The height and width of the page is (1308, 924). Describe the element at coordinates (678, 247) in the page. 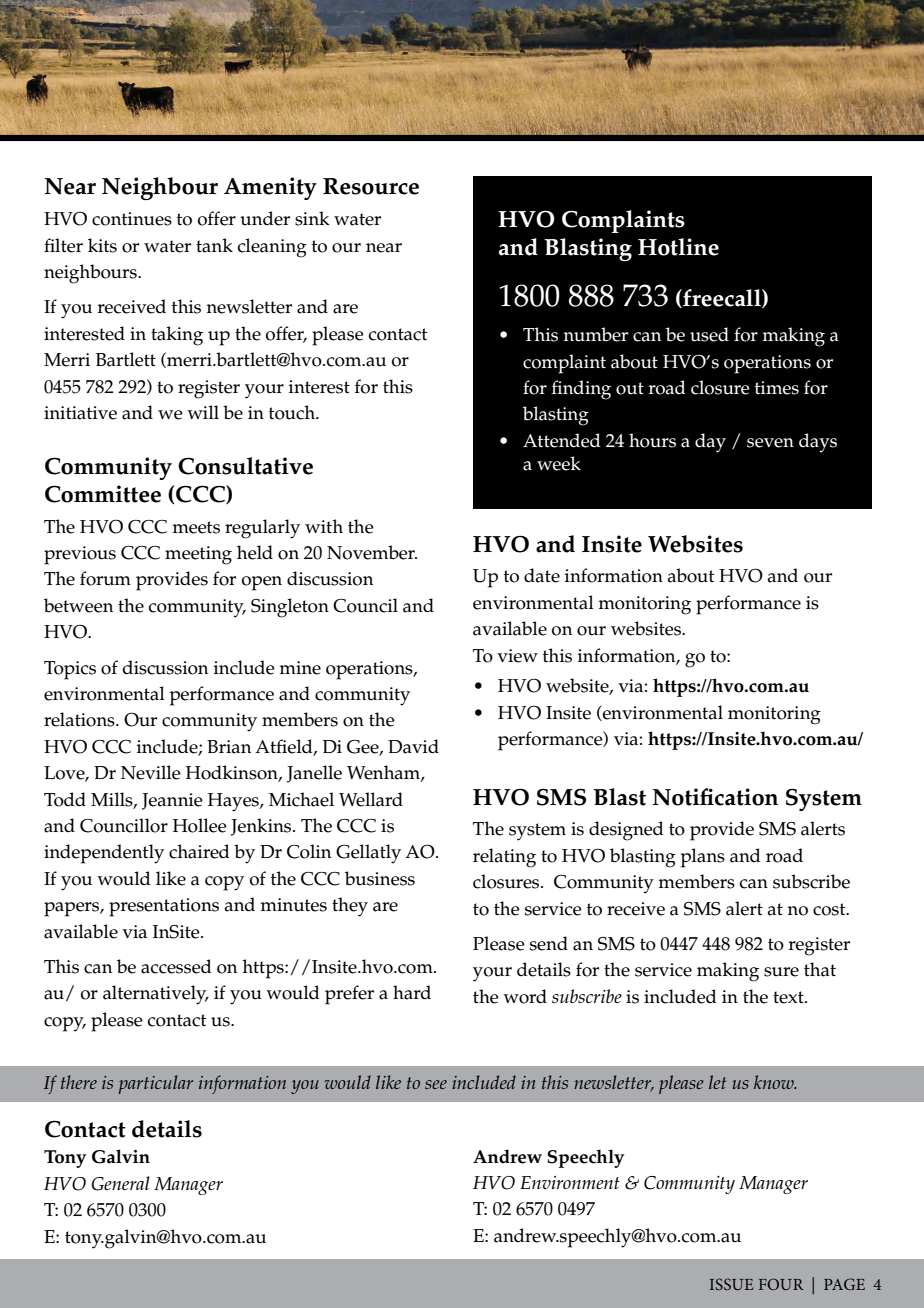

I see `Hotline` at that location.
